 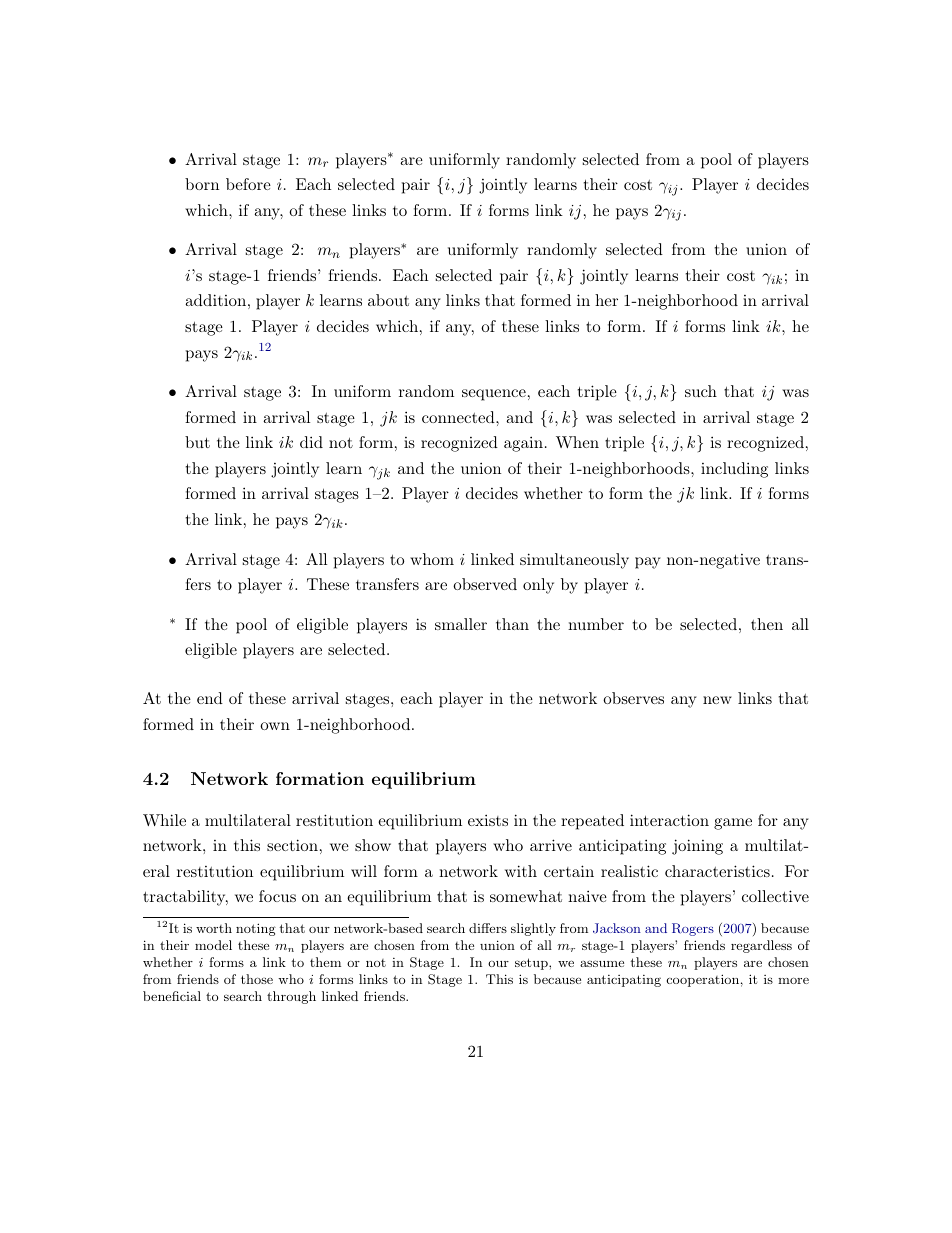 What do you see at coordinates (717, 700) in the screenshot?
I see `new` at bounding box center [717, 700].
